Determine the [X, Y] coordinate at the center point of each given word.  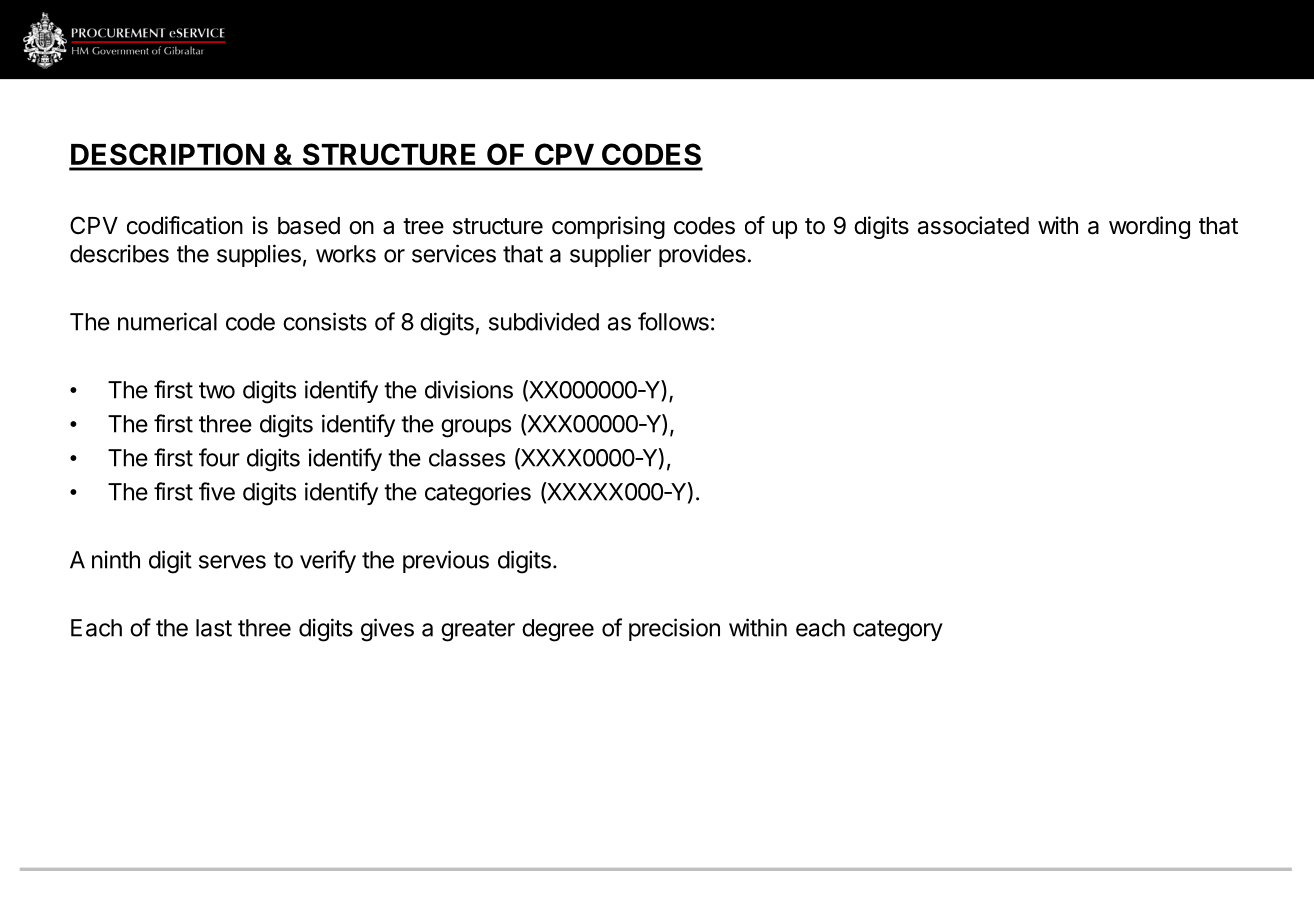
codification [185, 225]
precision [674, 629]
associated [973, 225]
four [219, 457]
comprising [608, 227]
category [898, 631]
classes [467, 458]
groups [476, 428]
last [214, 628]
